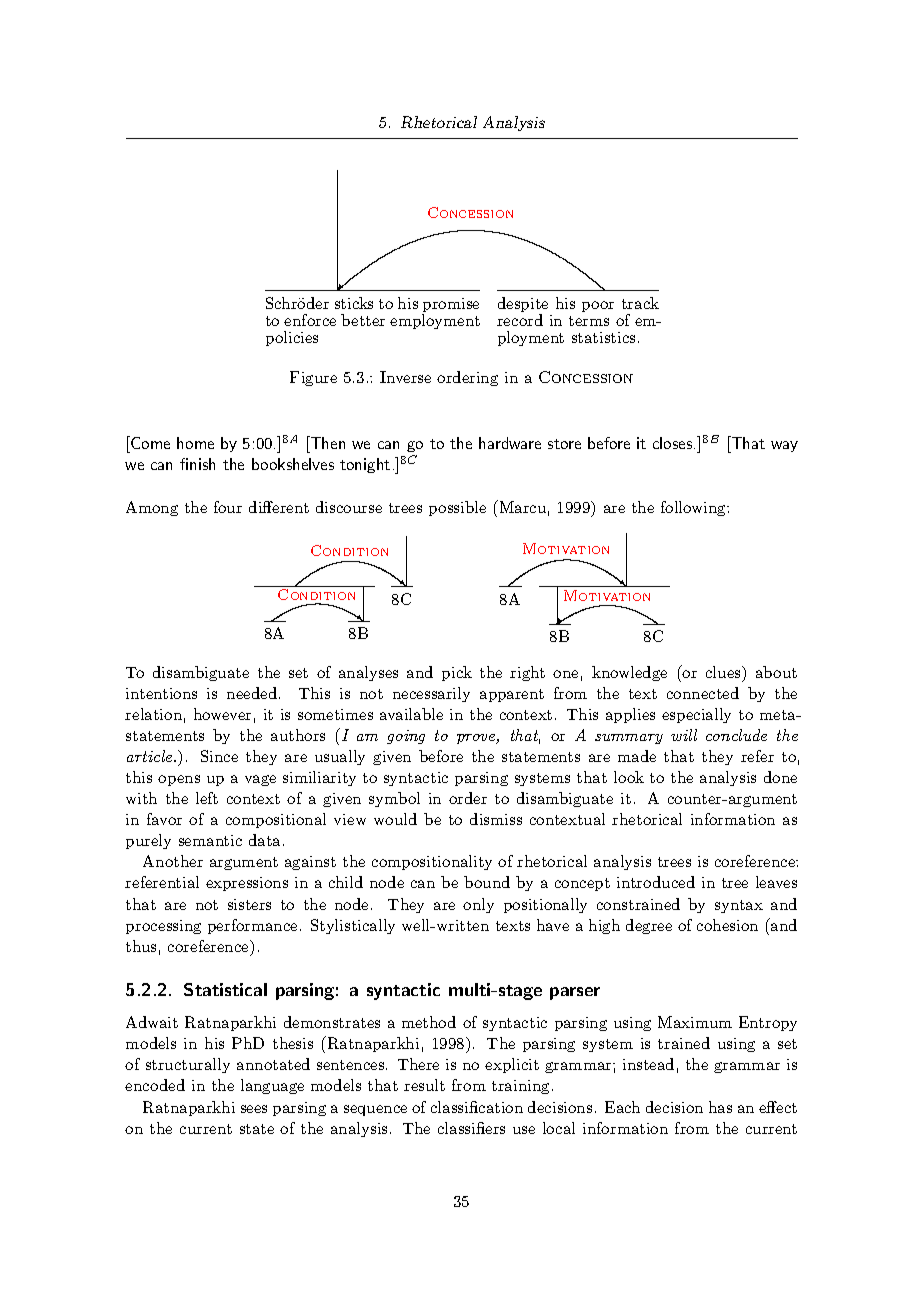 The image size is (924, 1308). I want to click on performance, so click(252, 926).
